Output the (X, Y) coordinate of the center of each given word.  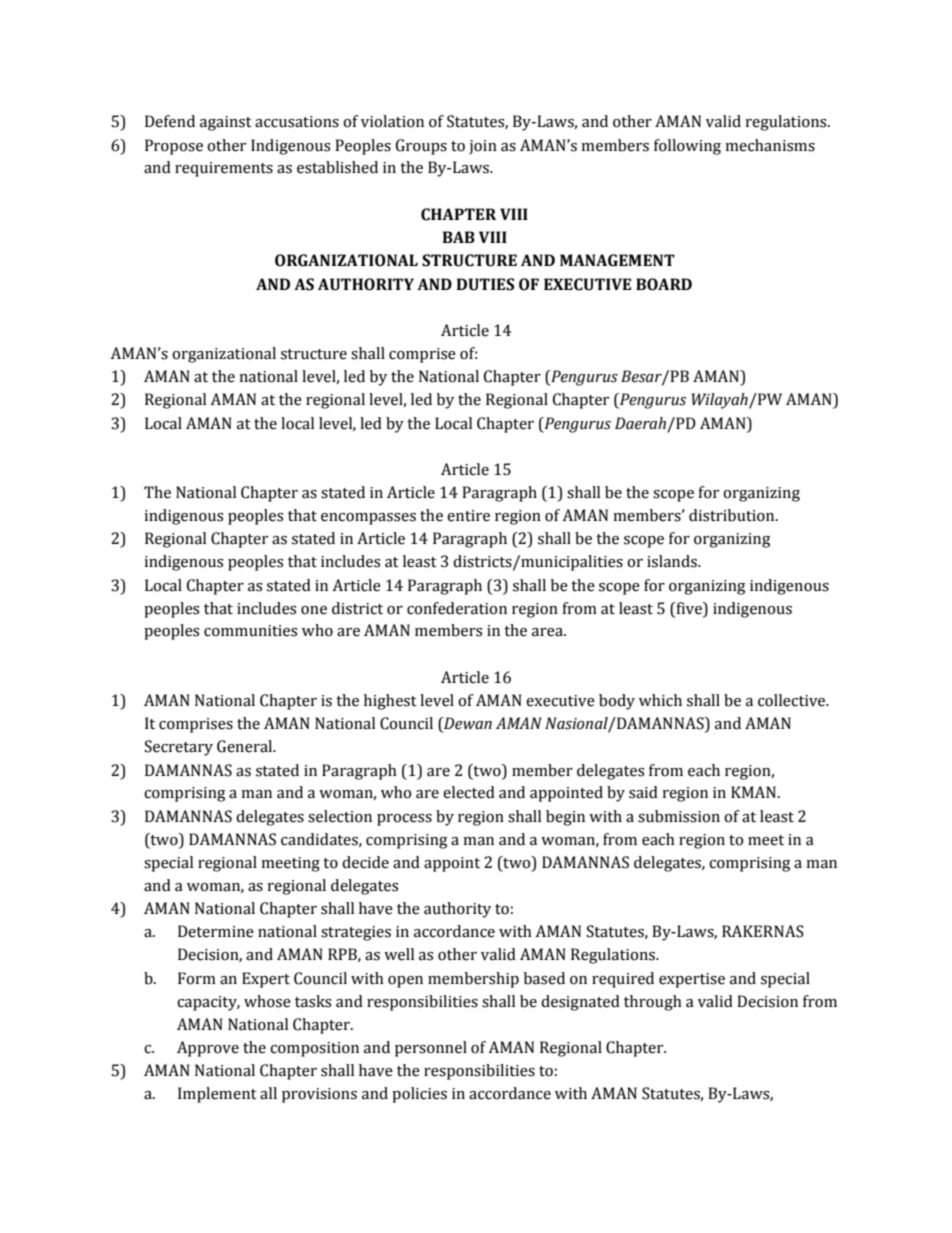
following (687, 147)
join (483, 147)
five (689, 608)
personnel (431, 1049)
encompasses (368, 519)
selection (340, 816)
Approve (208, 1049)
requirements (224, 169)
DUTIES (485, 284)
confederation (457, 608)
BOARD (664, 284)
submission (679, 816)
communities (250, 631)
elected (469, 792)
